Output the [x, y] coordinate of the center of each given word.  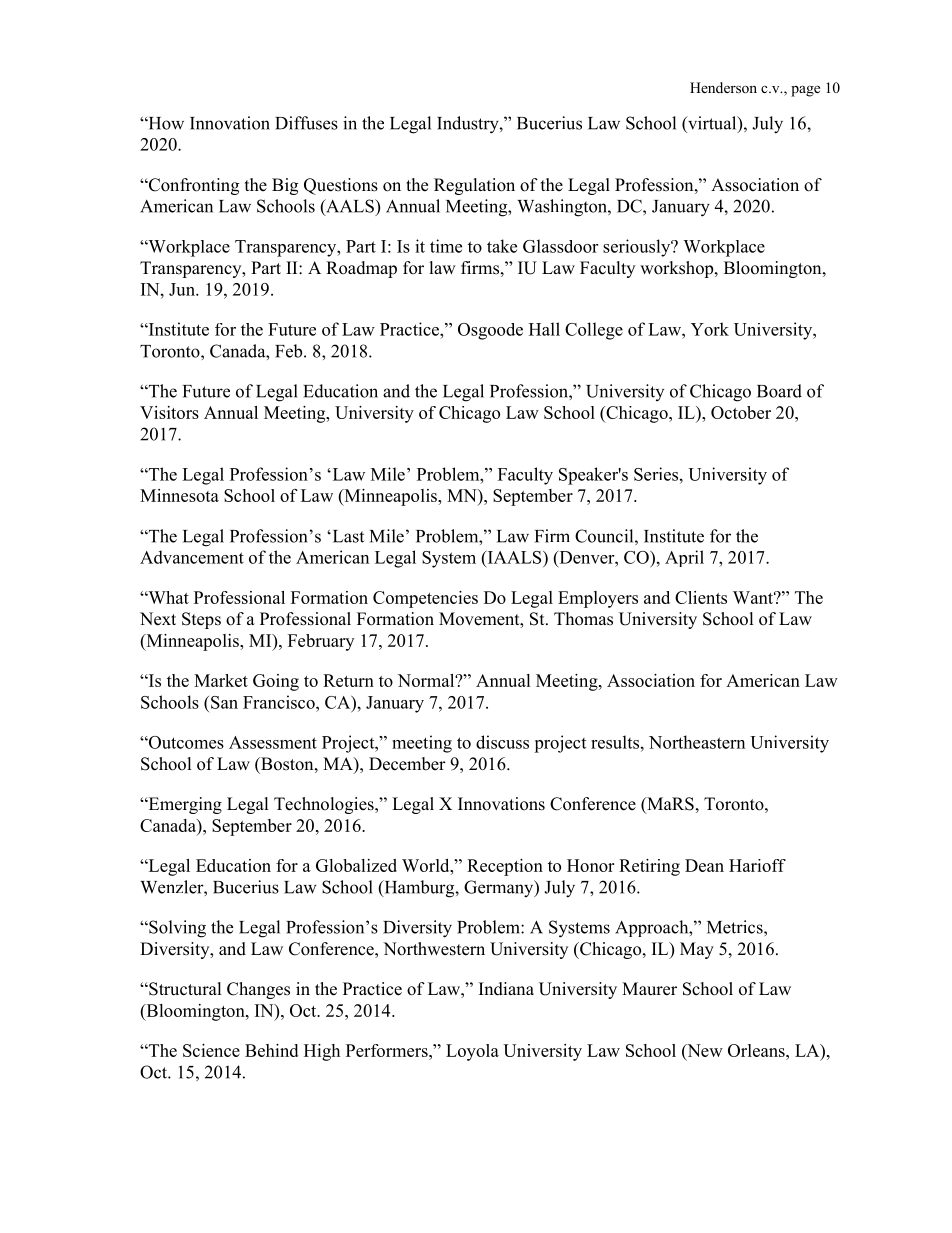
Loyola [472, 1052]
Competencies [425, 599]
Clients [701, 597]
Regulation [474, 186]
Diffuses [306, 123]
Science [211, 1050]
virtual [712, 124]
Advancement [192, 557]
